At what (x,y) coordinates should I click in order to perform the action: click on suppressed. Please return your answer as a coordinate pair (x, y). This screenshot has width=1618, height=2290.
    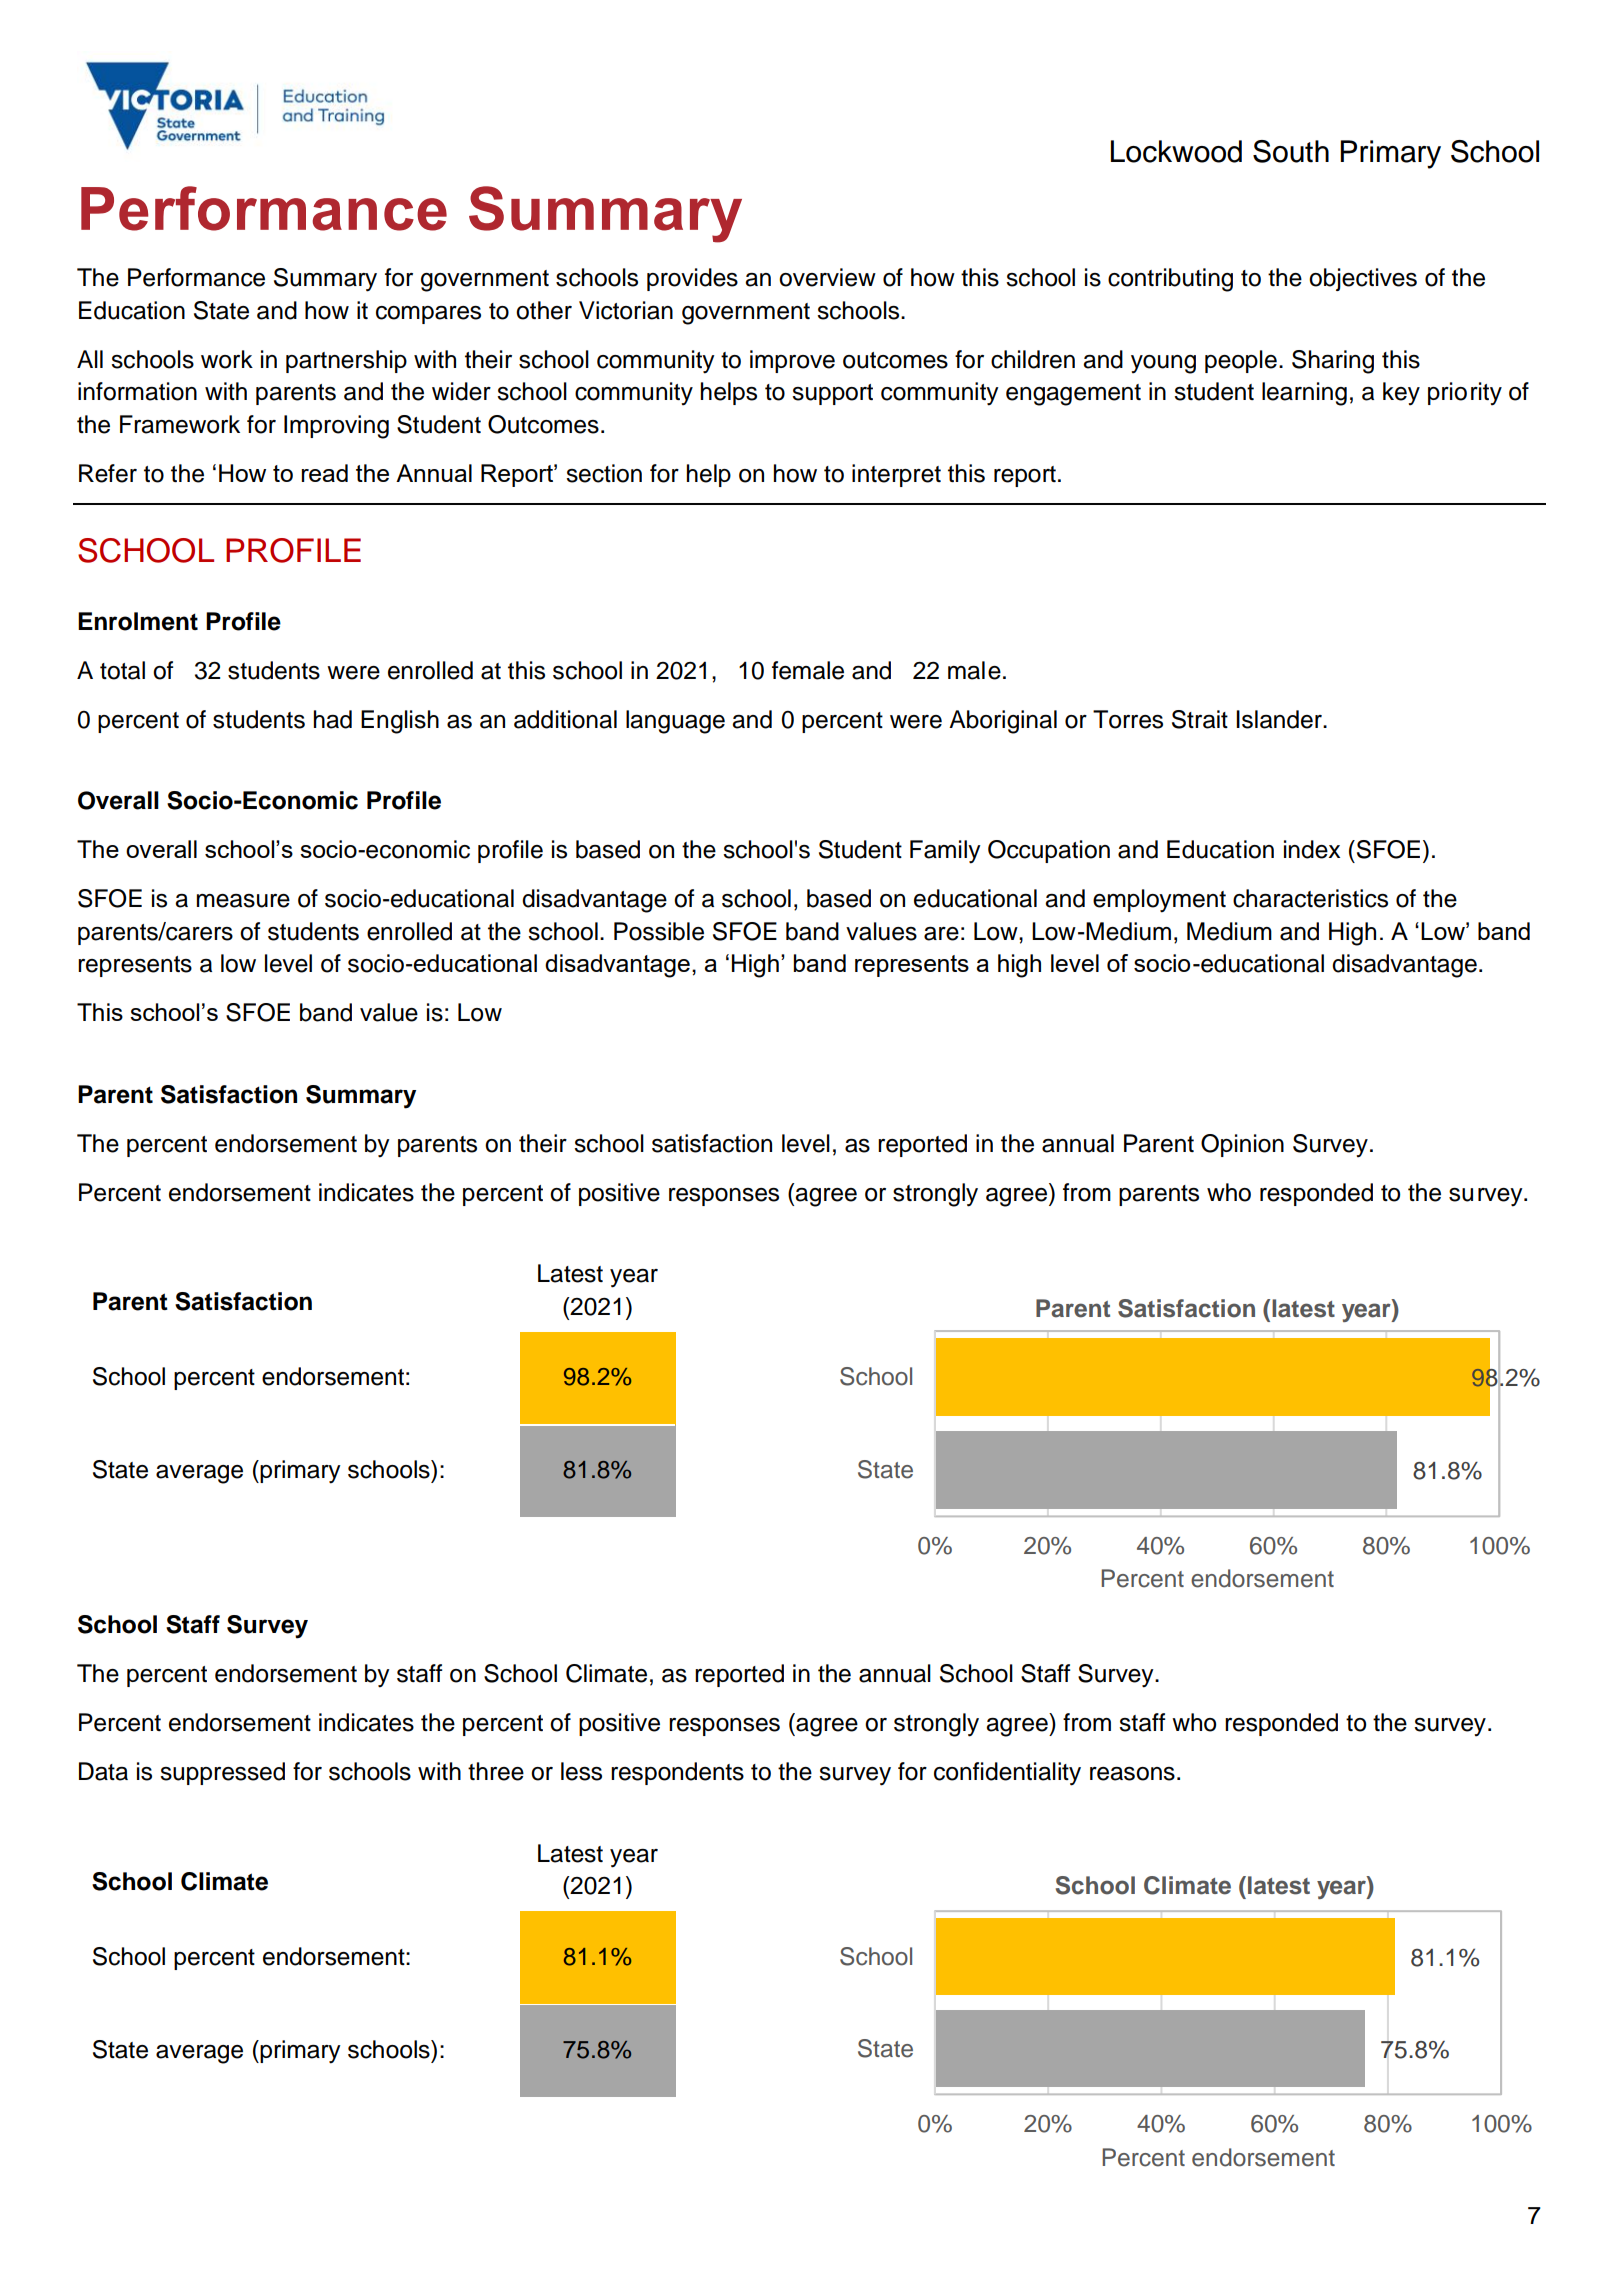
    Looking at the image, I should click on (222, 1773).
